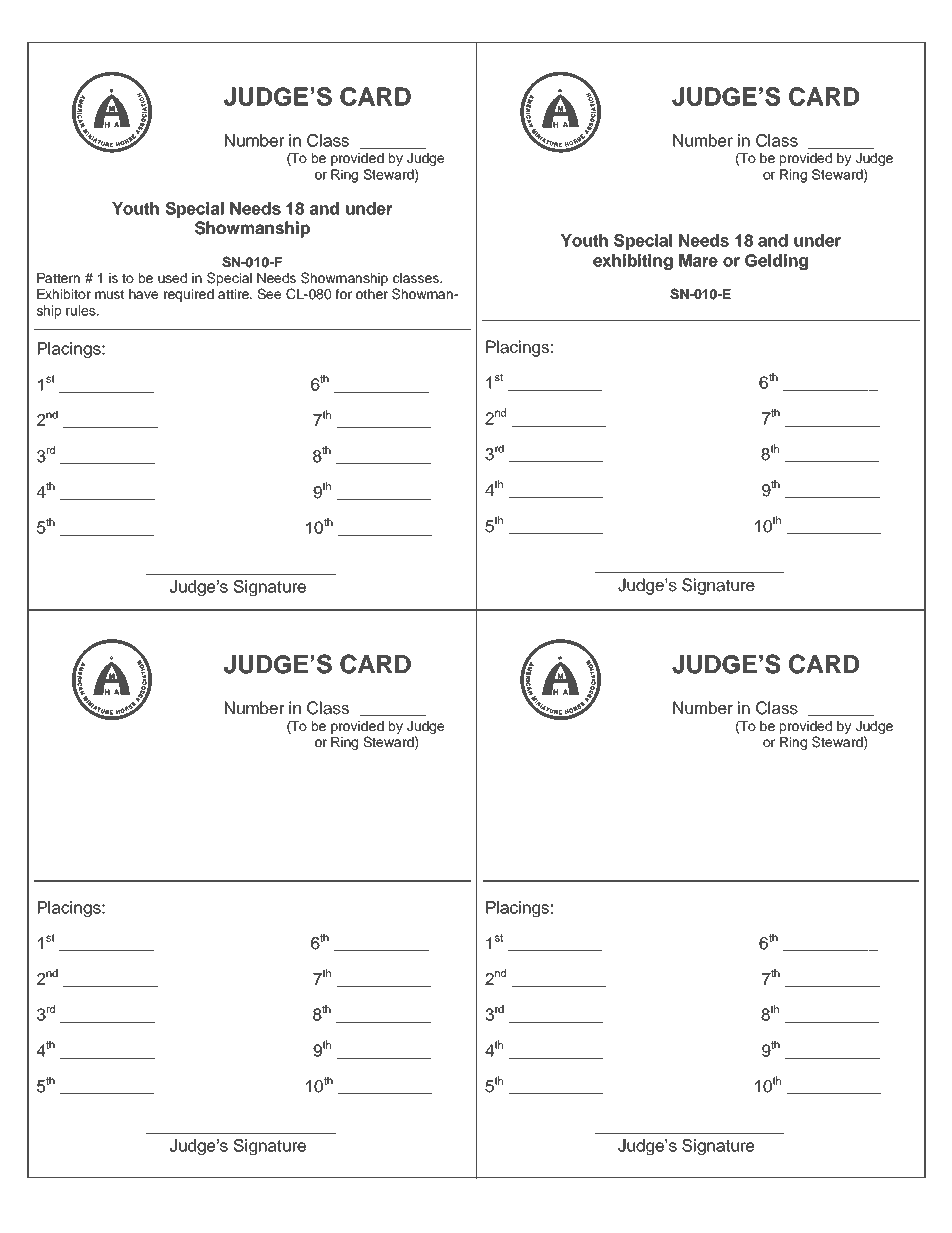  Describe the element at coordinates (143, 294) in the document. I see `have` at that location.
